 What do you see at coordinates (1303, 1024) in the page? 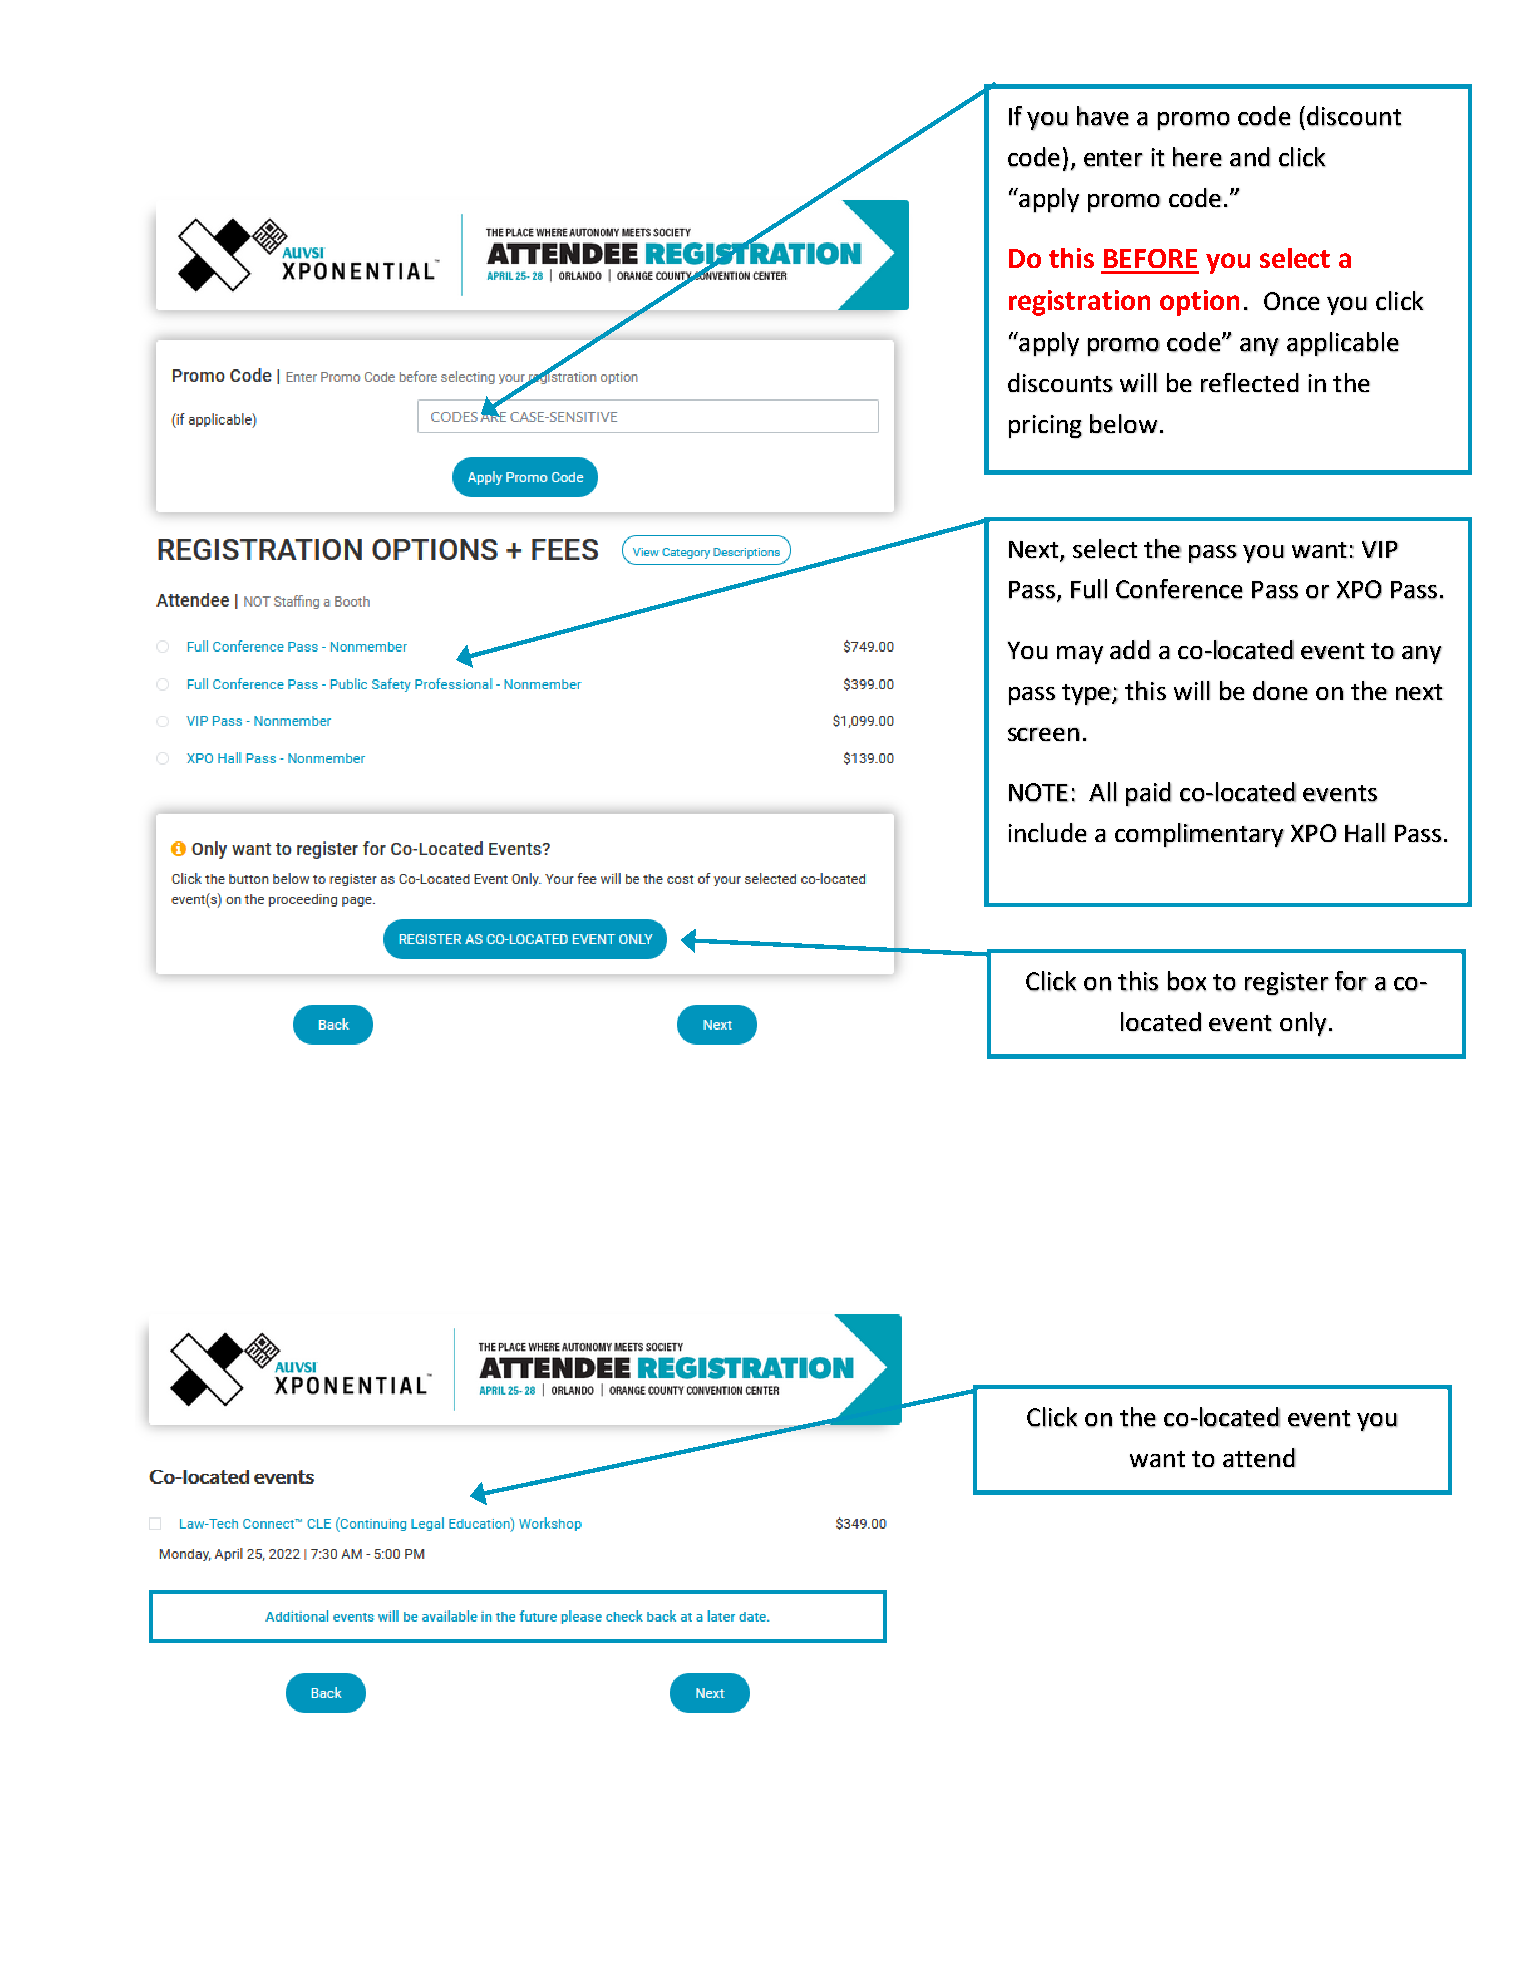
I see `only` at bounding box center [1303, 1024].
